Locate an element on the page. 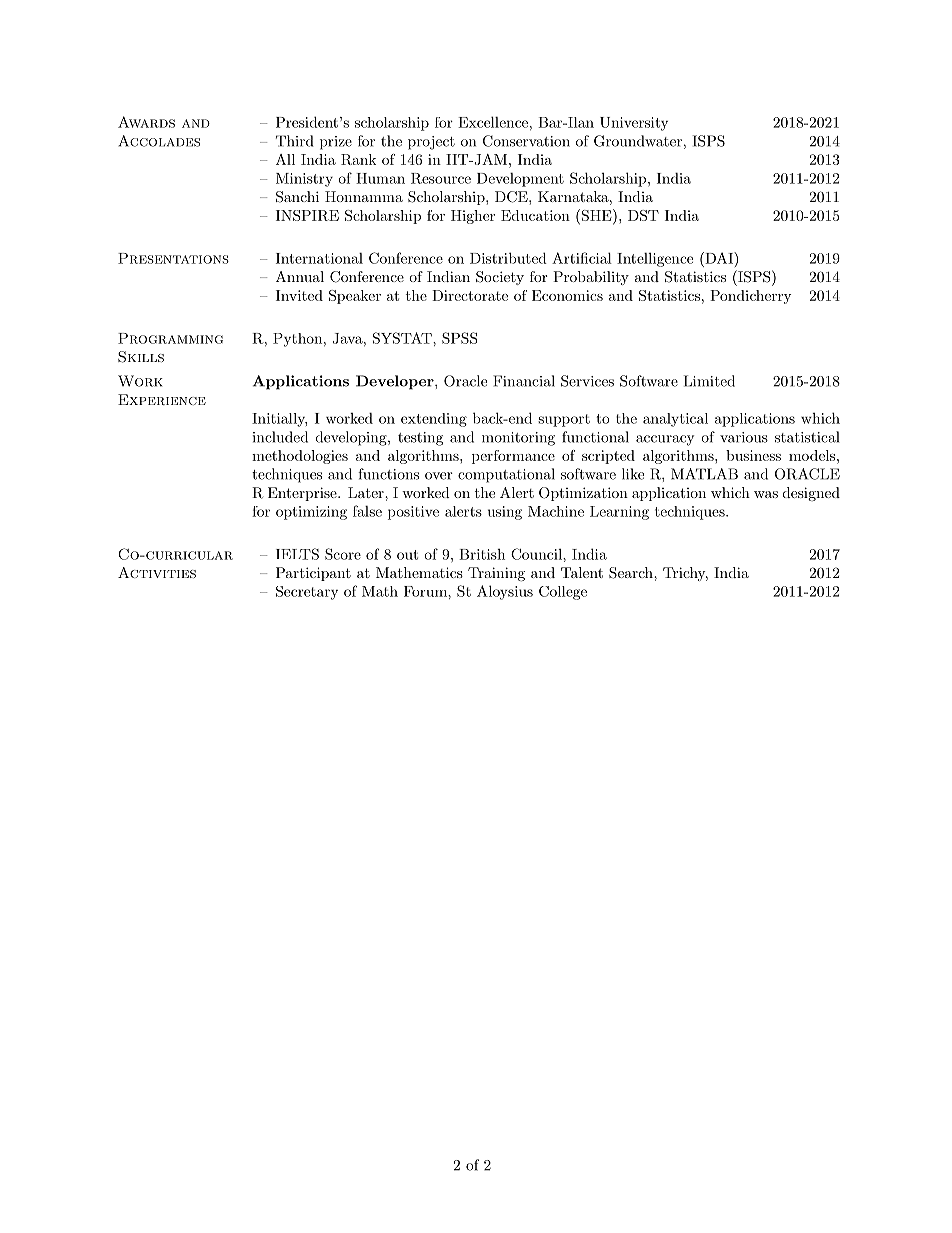 The width and height of the page is (952, 1233). Financial is located at coordinates (524, 381).
